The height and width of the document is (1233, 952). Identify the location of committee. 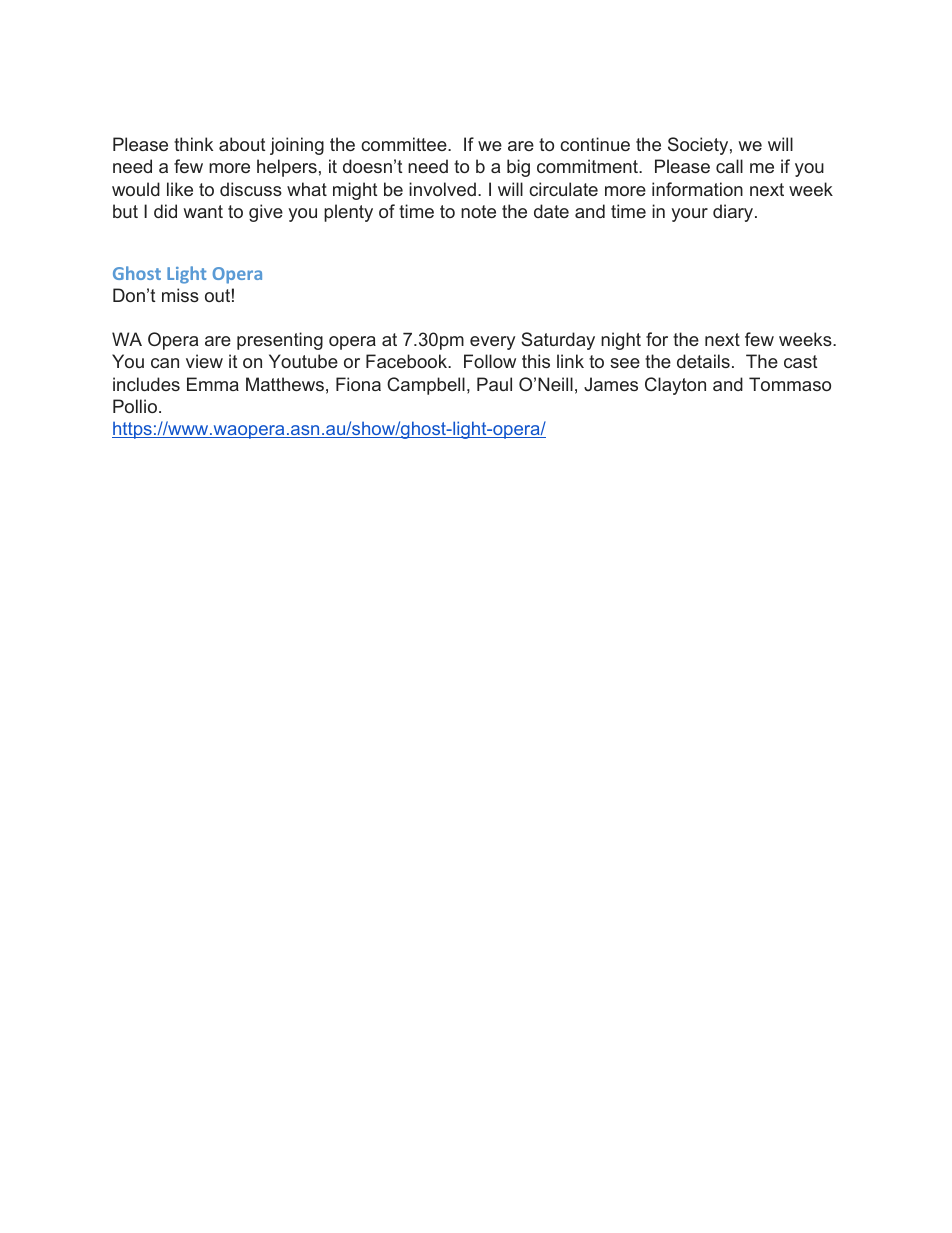
(405, 144).
